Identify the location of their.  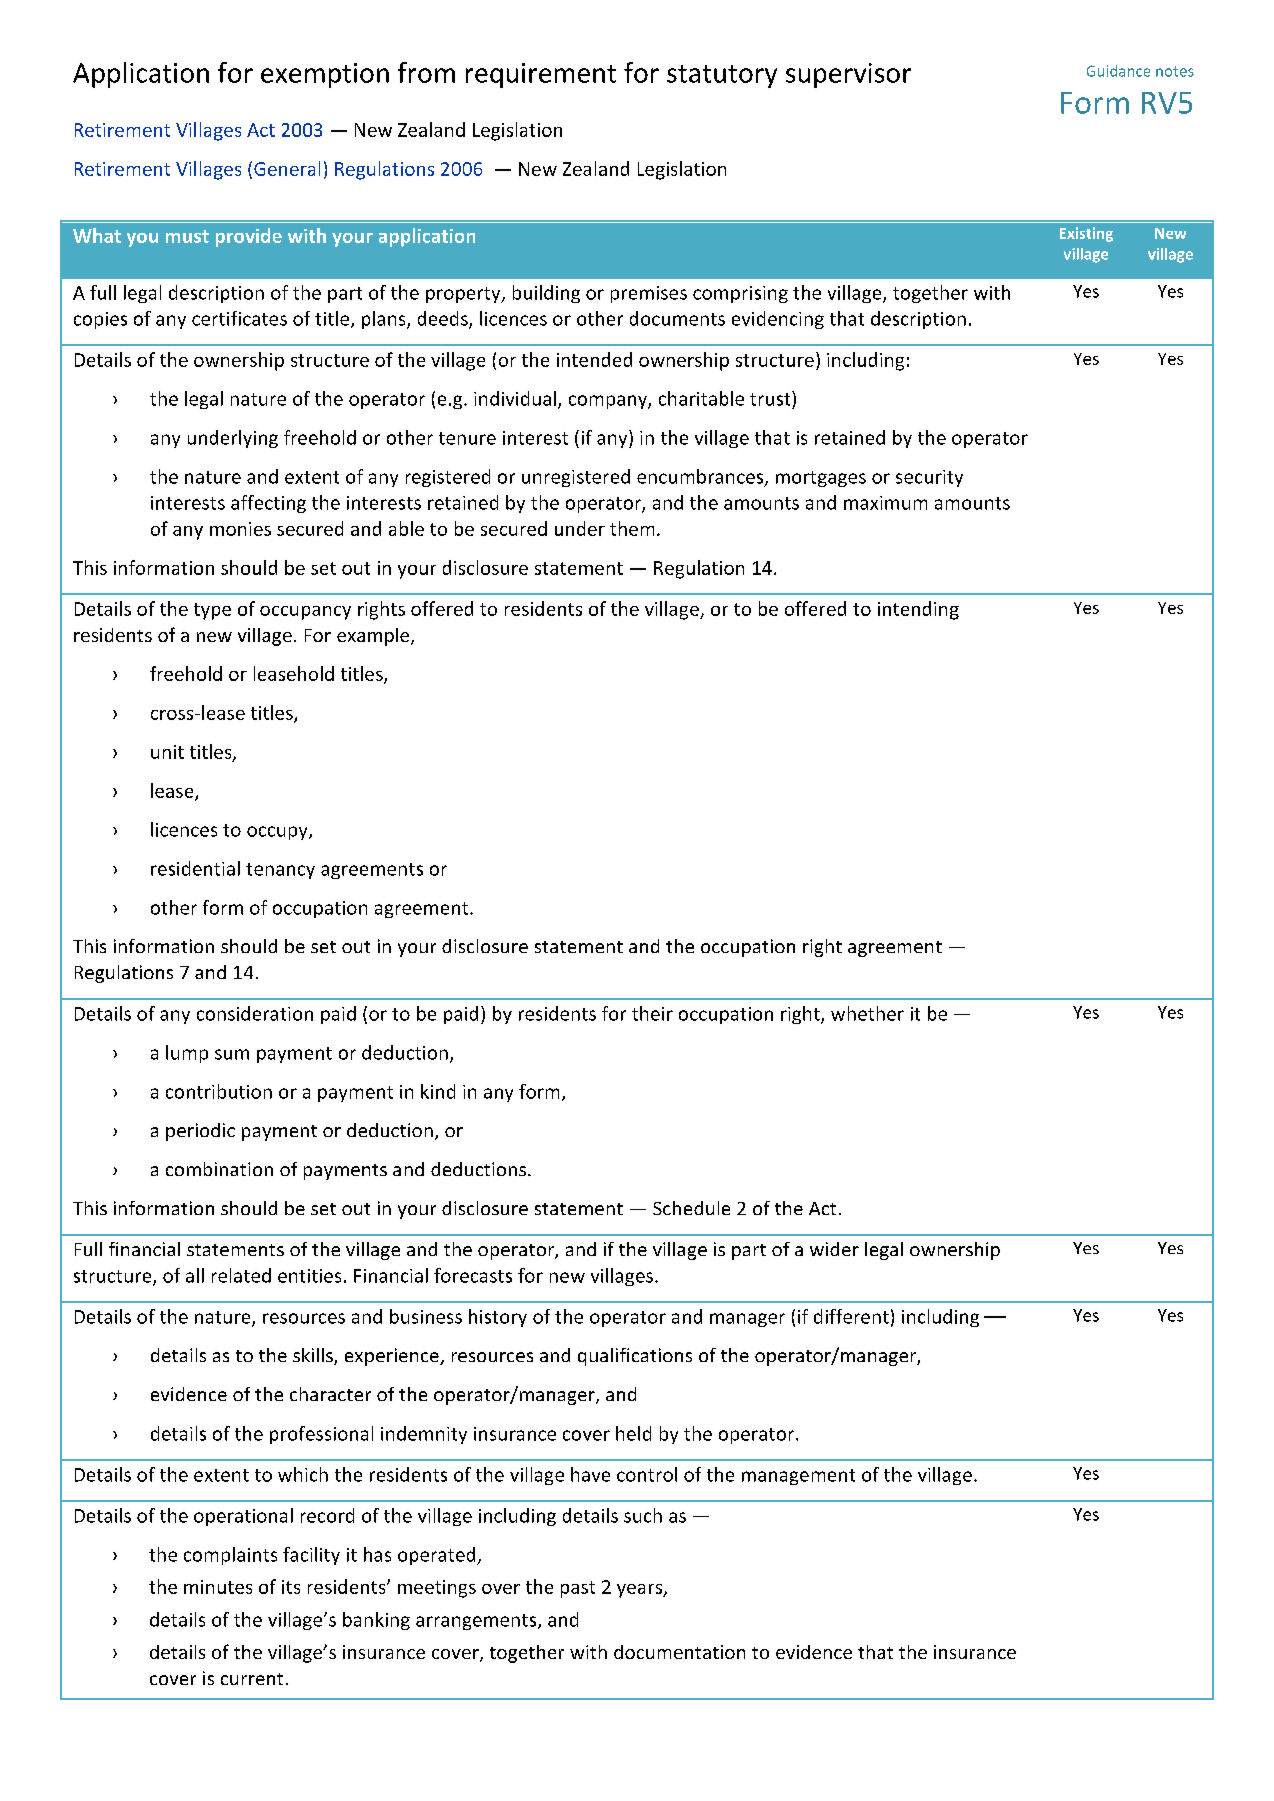
(652, 1013).
